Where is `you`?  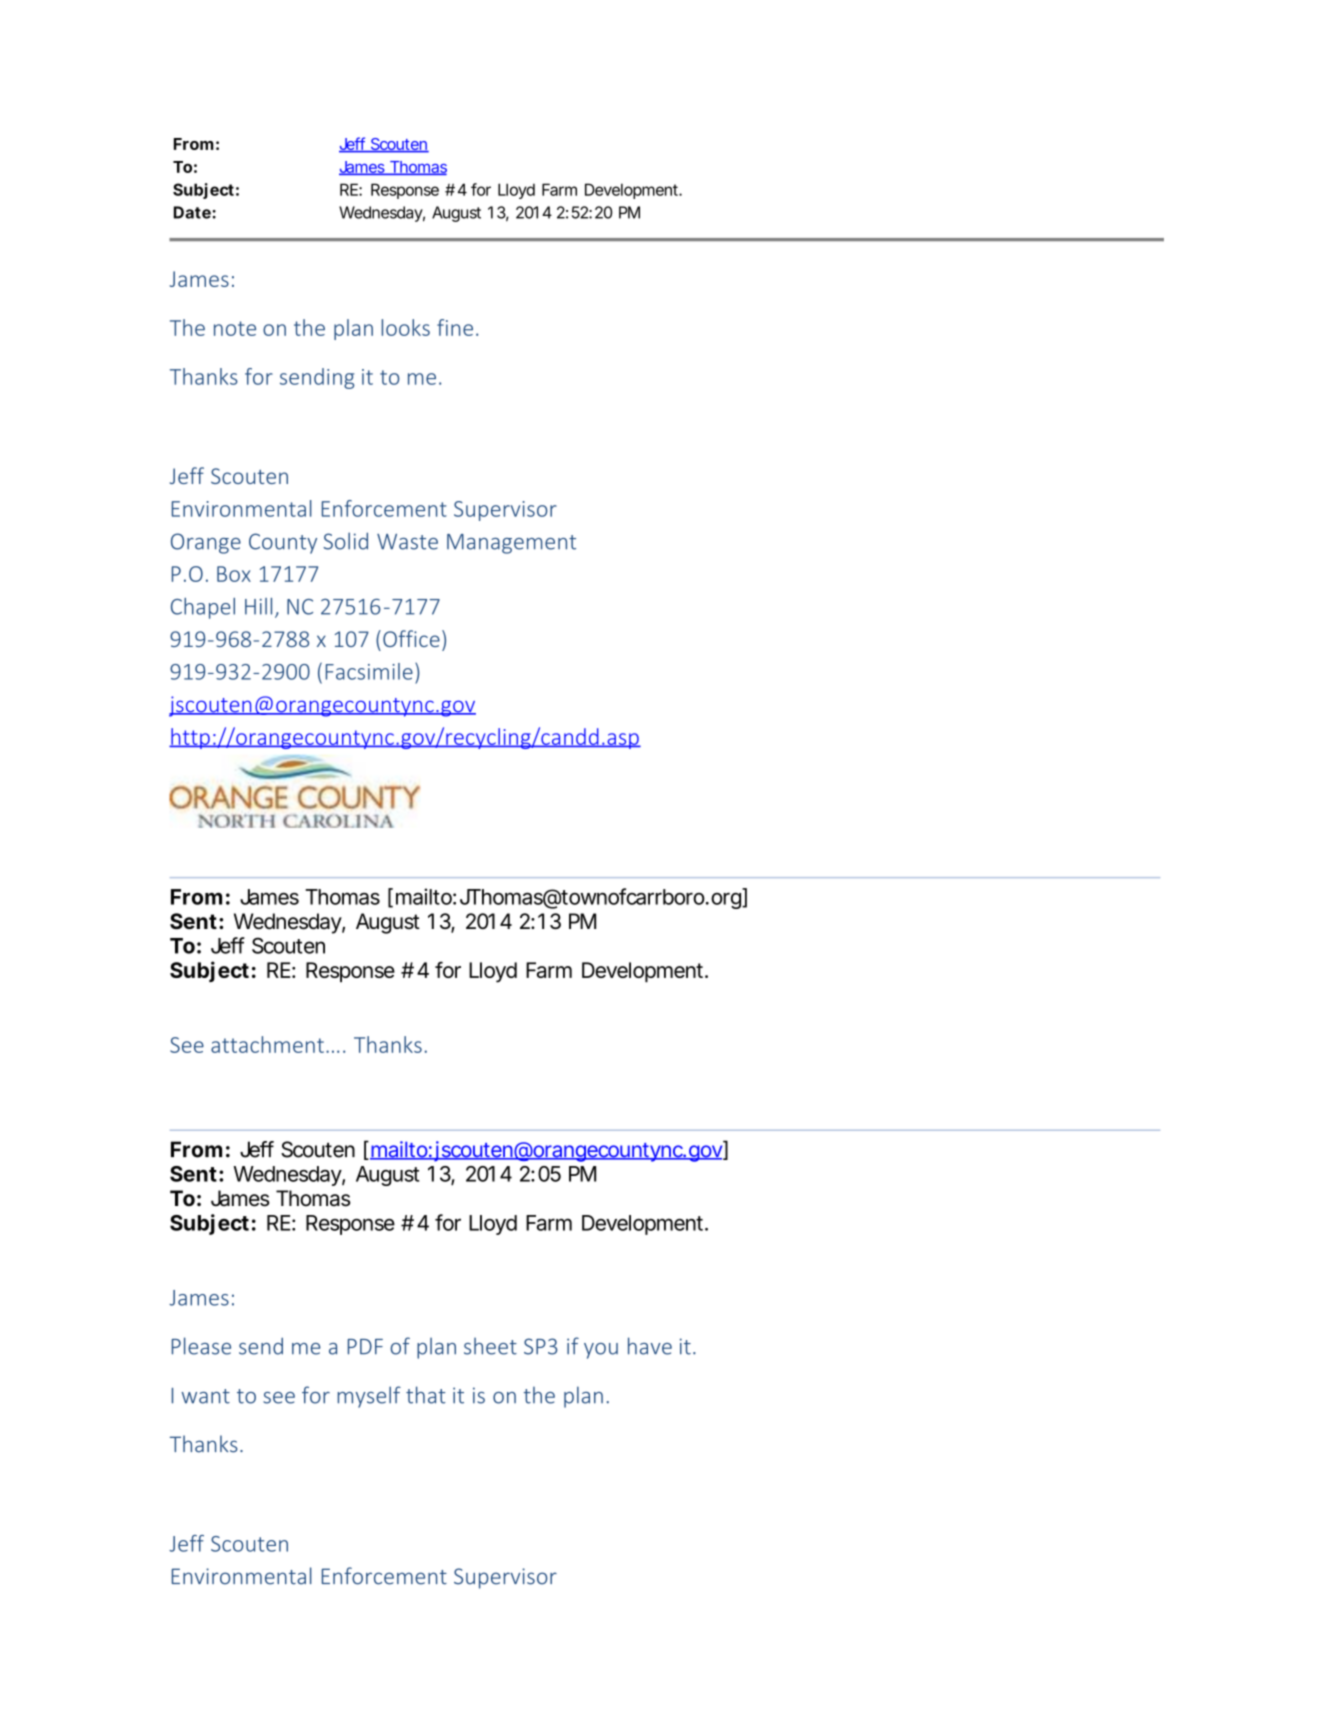
you is located at coordinates (601, 1351).
